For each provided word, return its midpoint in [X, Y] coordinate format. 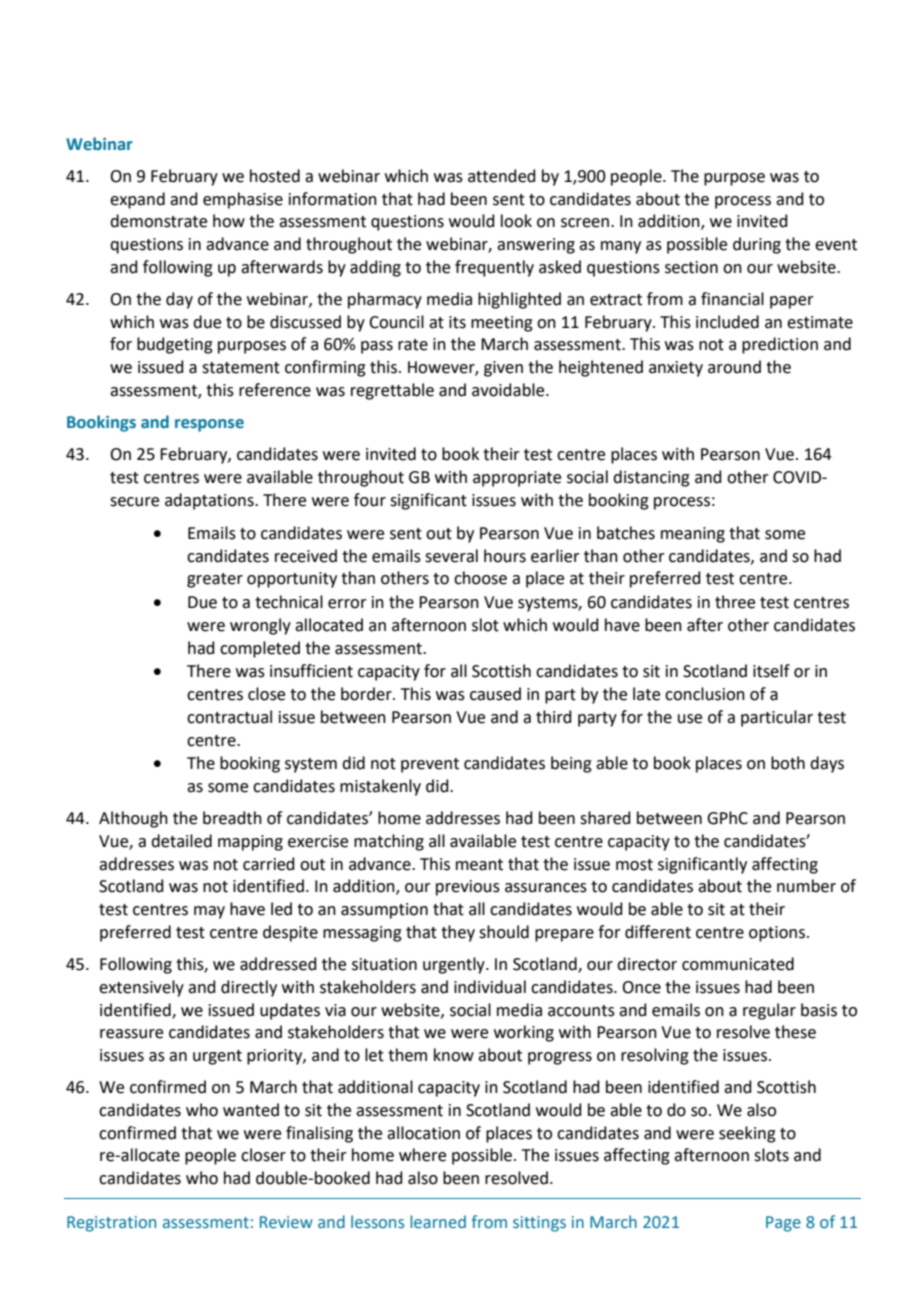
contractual [229, 717]
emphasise [243, 200]
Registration [111, 1224]
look [516, 221]
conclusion [705, 694]
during [757, 245]
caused [495, 694]
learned [438, 1222]
